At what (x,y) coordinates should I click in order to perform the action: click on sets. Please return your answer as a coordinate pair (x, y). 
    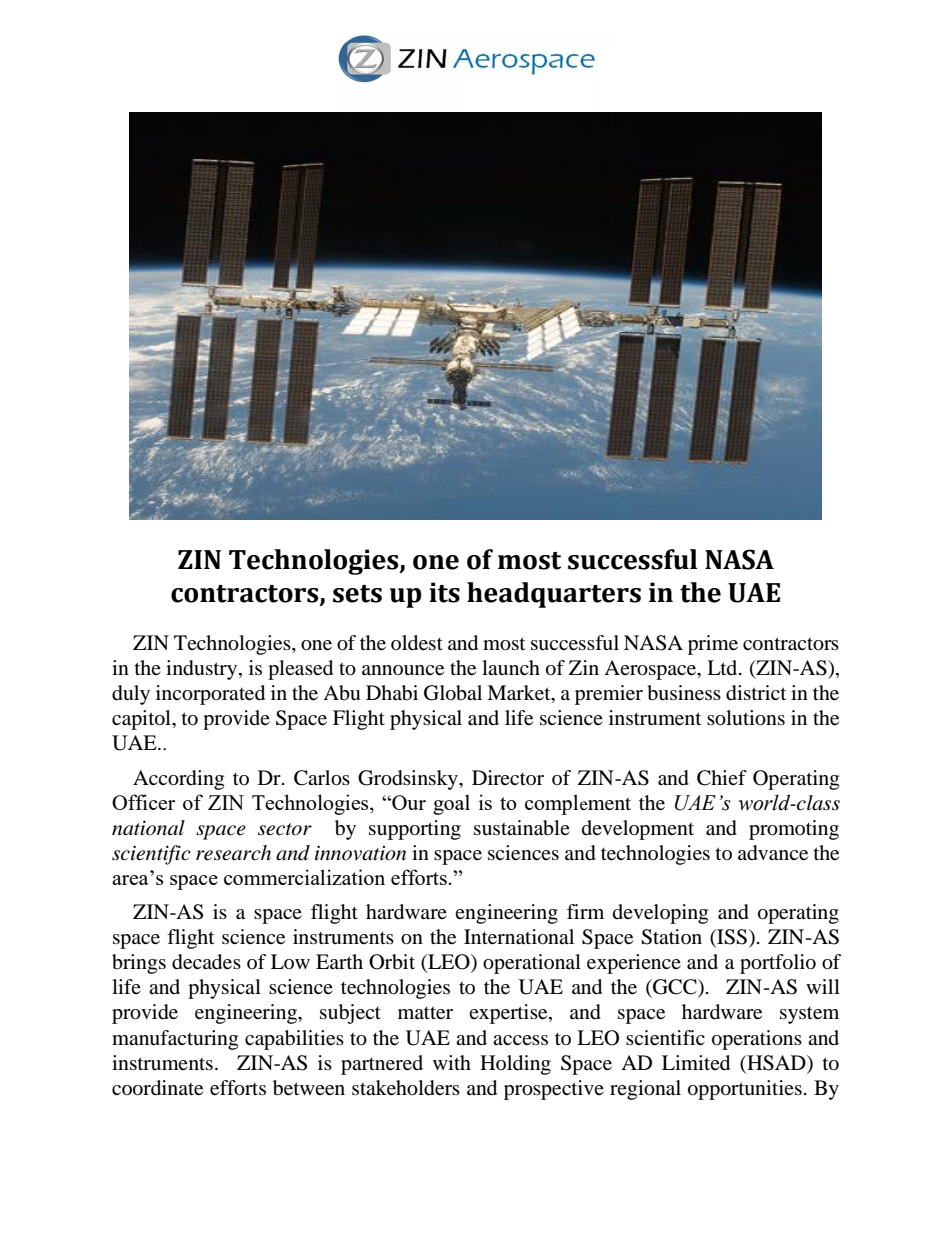
    Looking at the image, I should click on (357, 594).
